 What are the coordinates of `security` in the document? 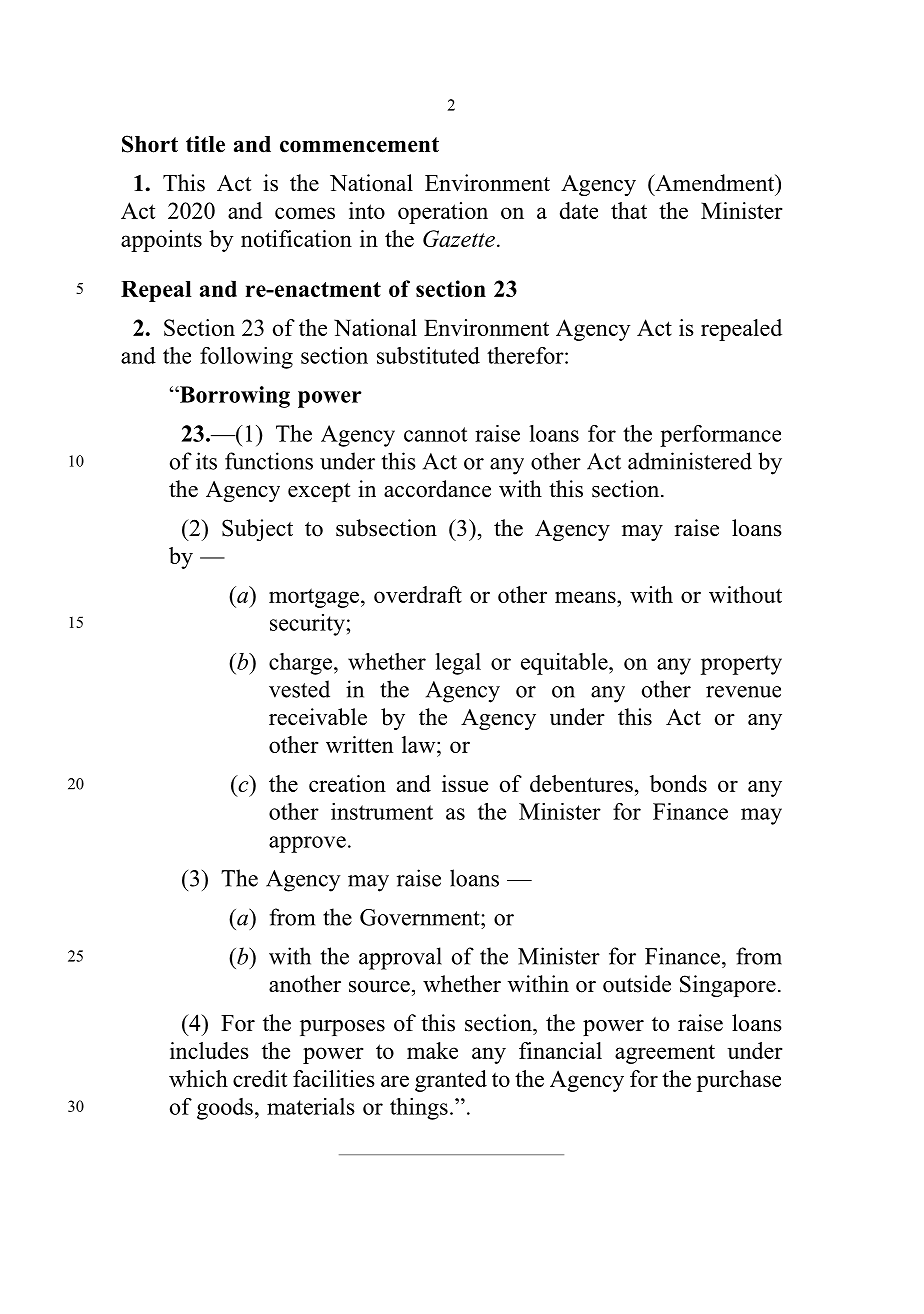 It's located at (308, 625).
